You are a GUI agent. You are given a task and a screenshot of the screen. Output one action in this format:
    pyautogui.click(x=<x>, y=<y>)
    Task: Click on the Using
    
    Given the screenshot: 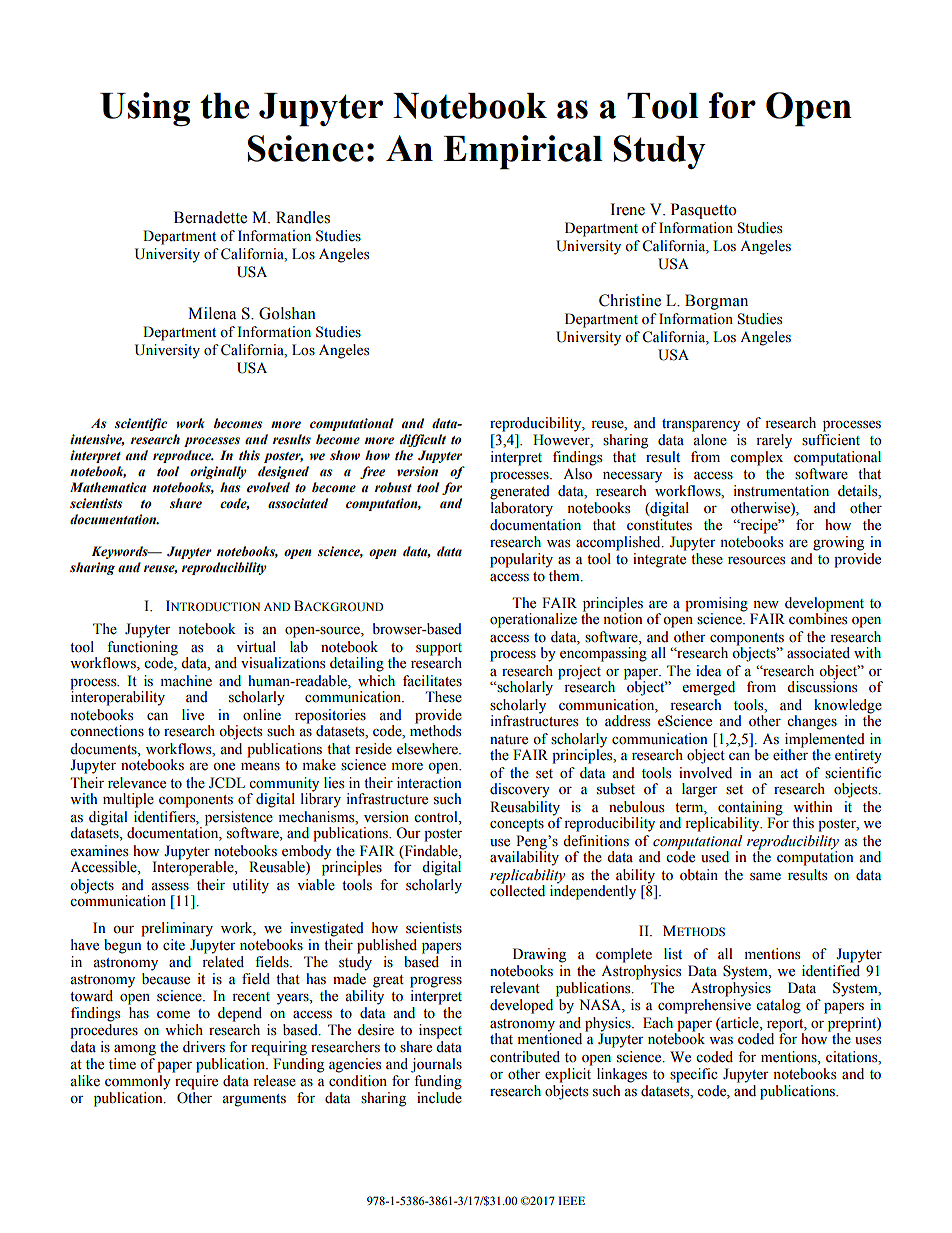 What is the action you would take?
    pyautogui.click(x=145, y=109)
